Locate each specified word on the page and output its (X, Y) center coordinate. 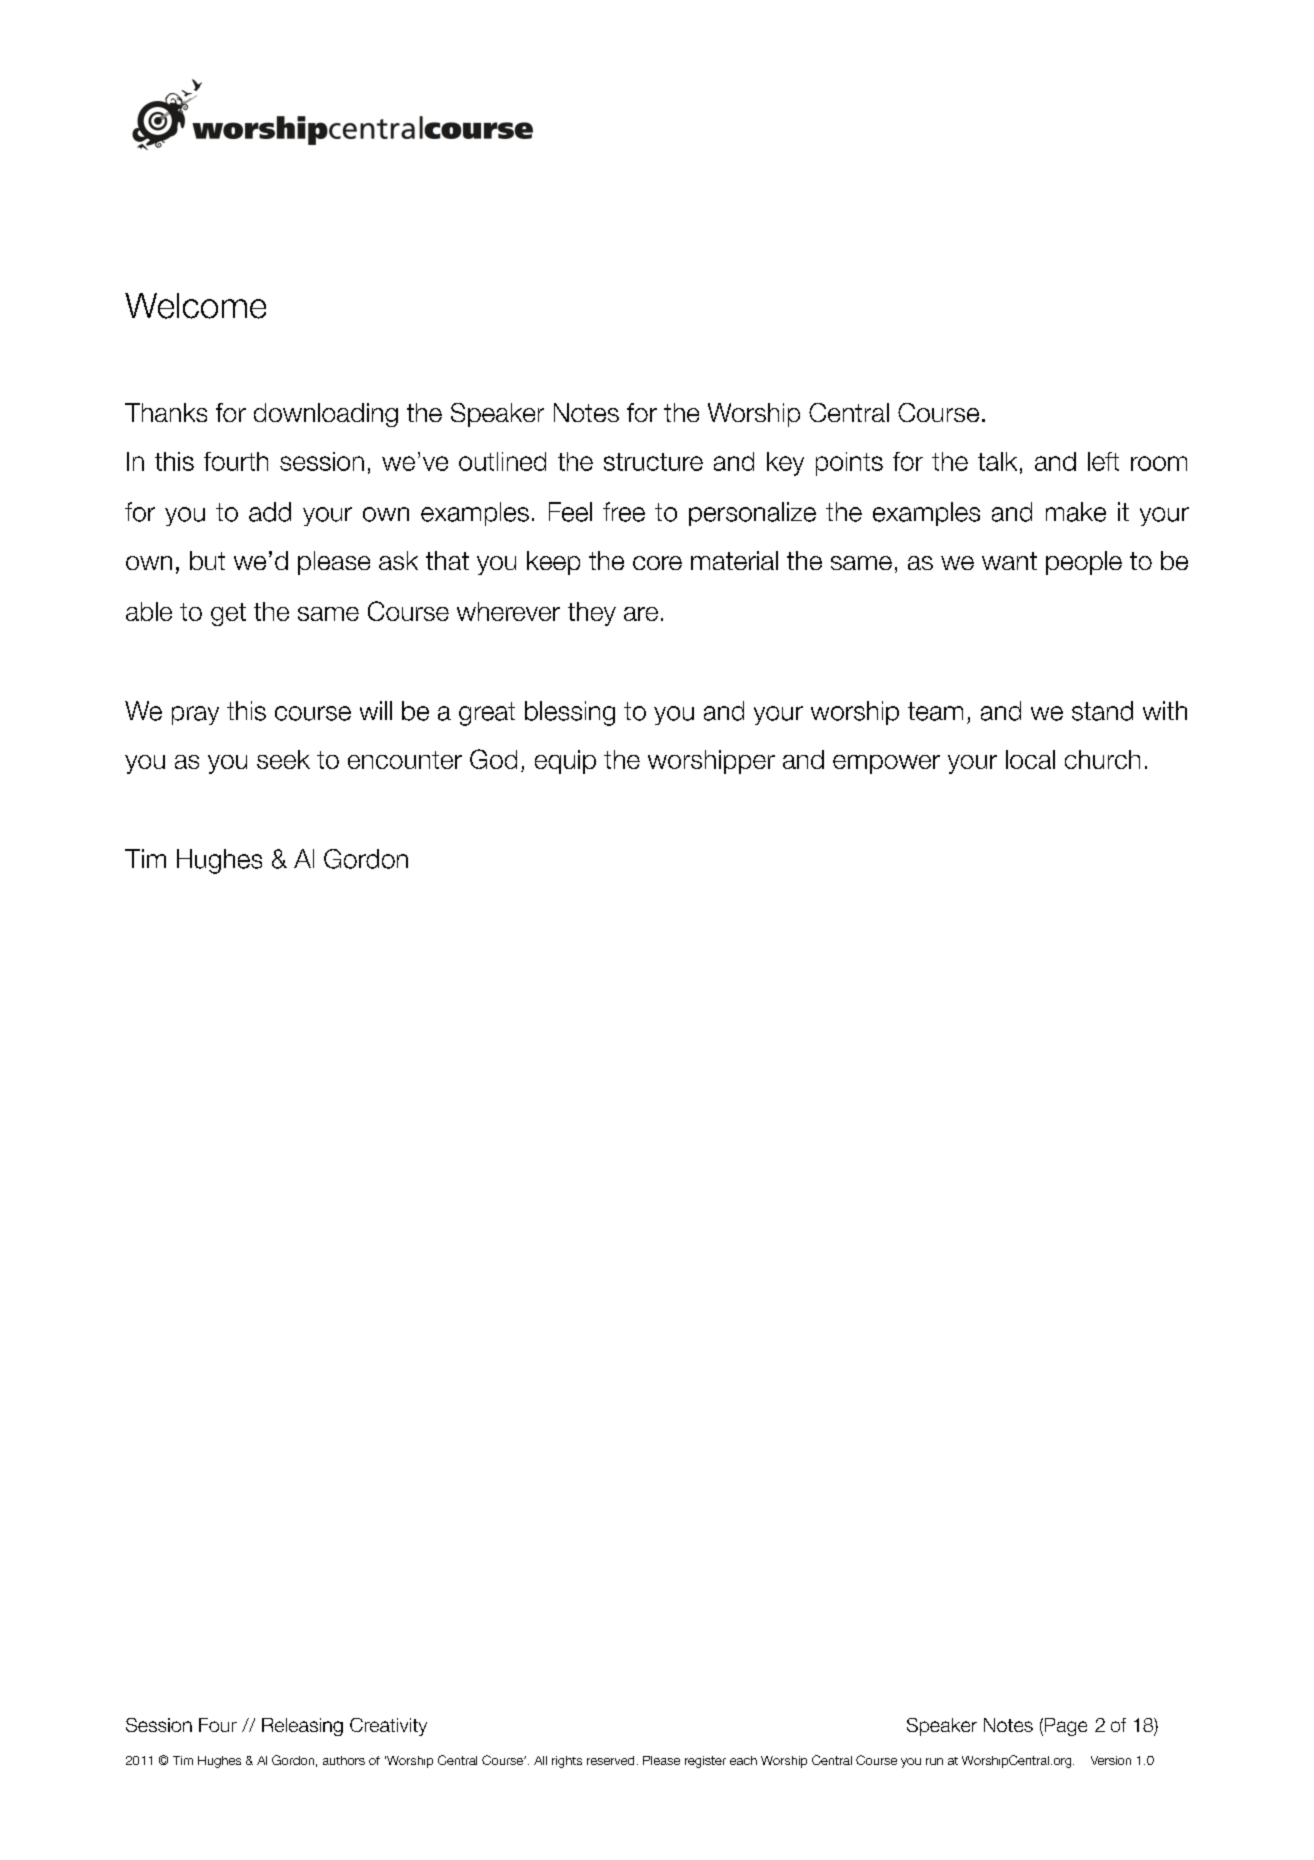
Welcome (195, 306)
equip (565, 762)
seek (283, 759)
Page (1066, 1727)
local (1030, 759)
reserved (610, 1760)
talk (997, 461)
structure (653, 462)
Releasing (302, 1727)
